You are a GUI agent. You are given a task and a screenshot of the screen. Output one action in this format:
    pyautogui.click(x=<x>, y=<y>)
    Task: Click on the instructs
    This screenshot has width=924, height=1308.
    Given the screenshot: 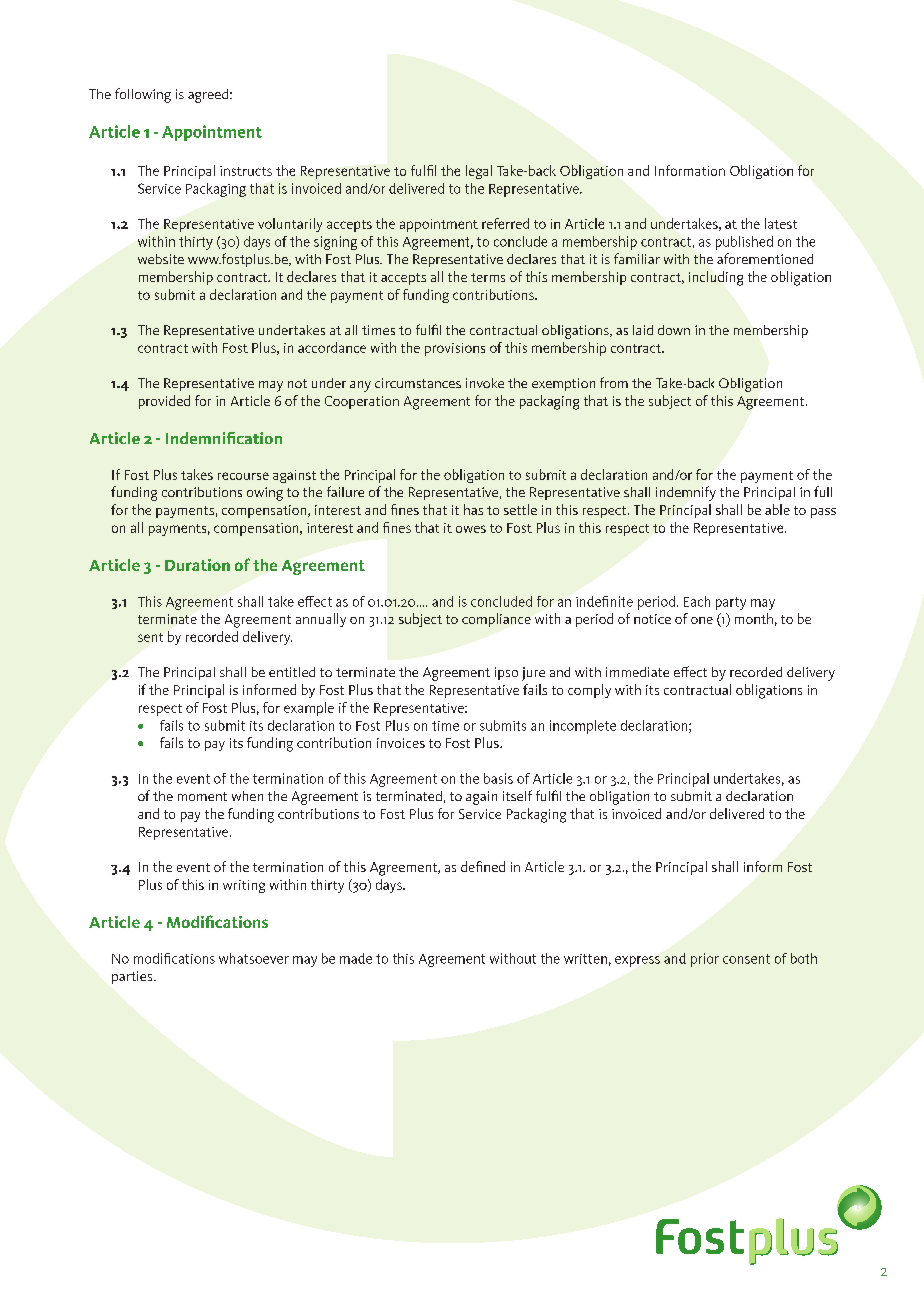 What is the action you would take?
    pyautogui.click(x=246, y=171)
